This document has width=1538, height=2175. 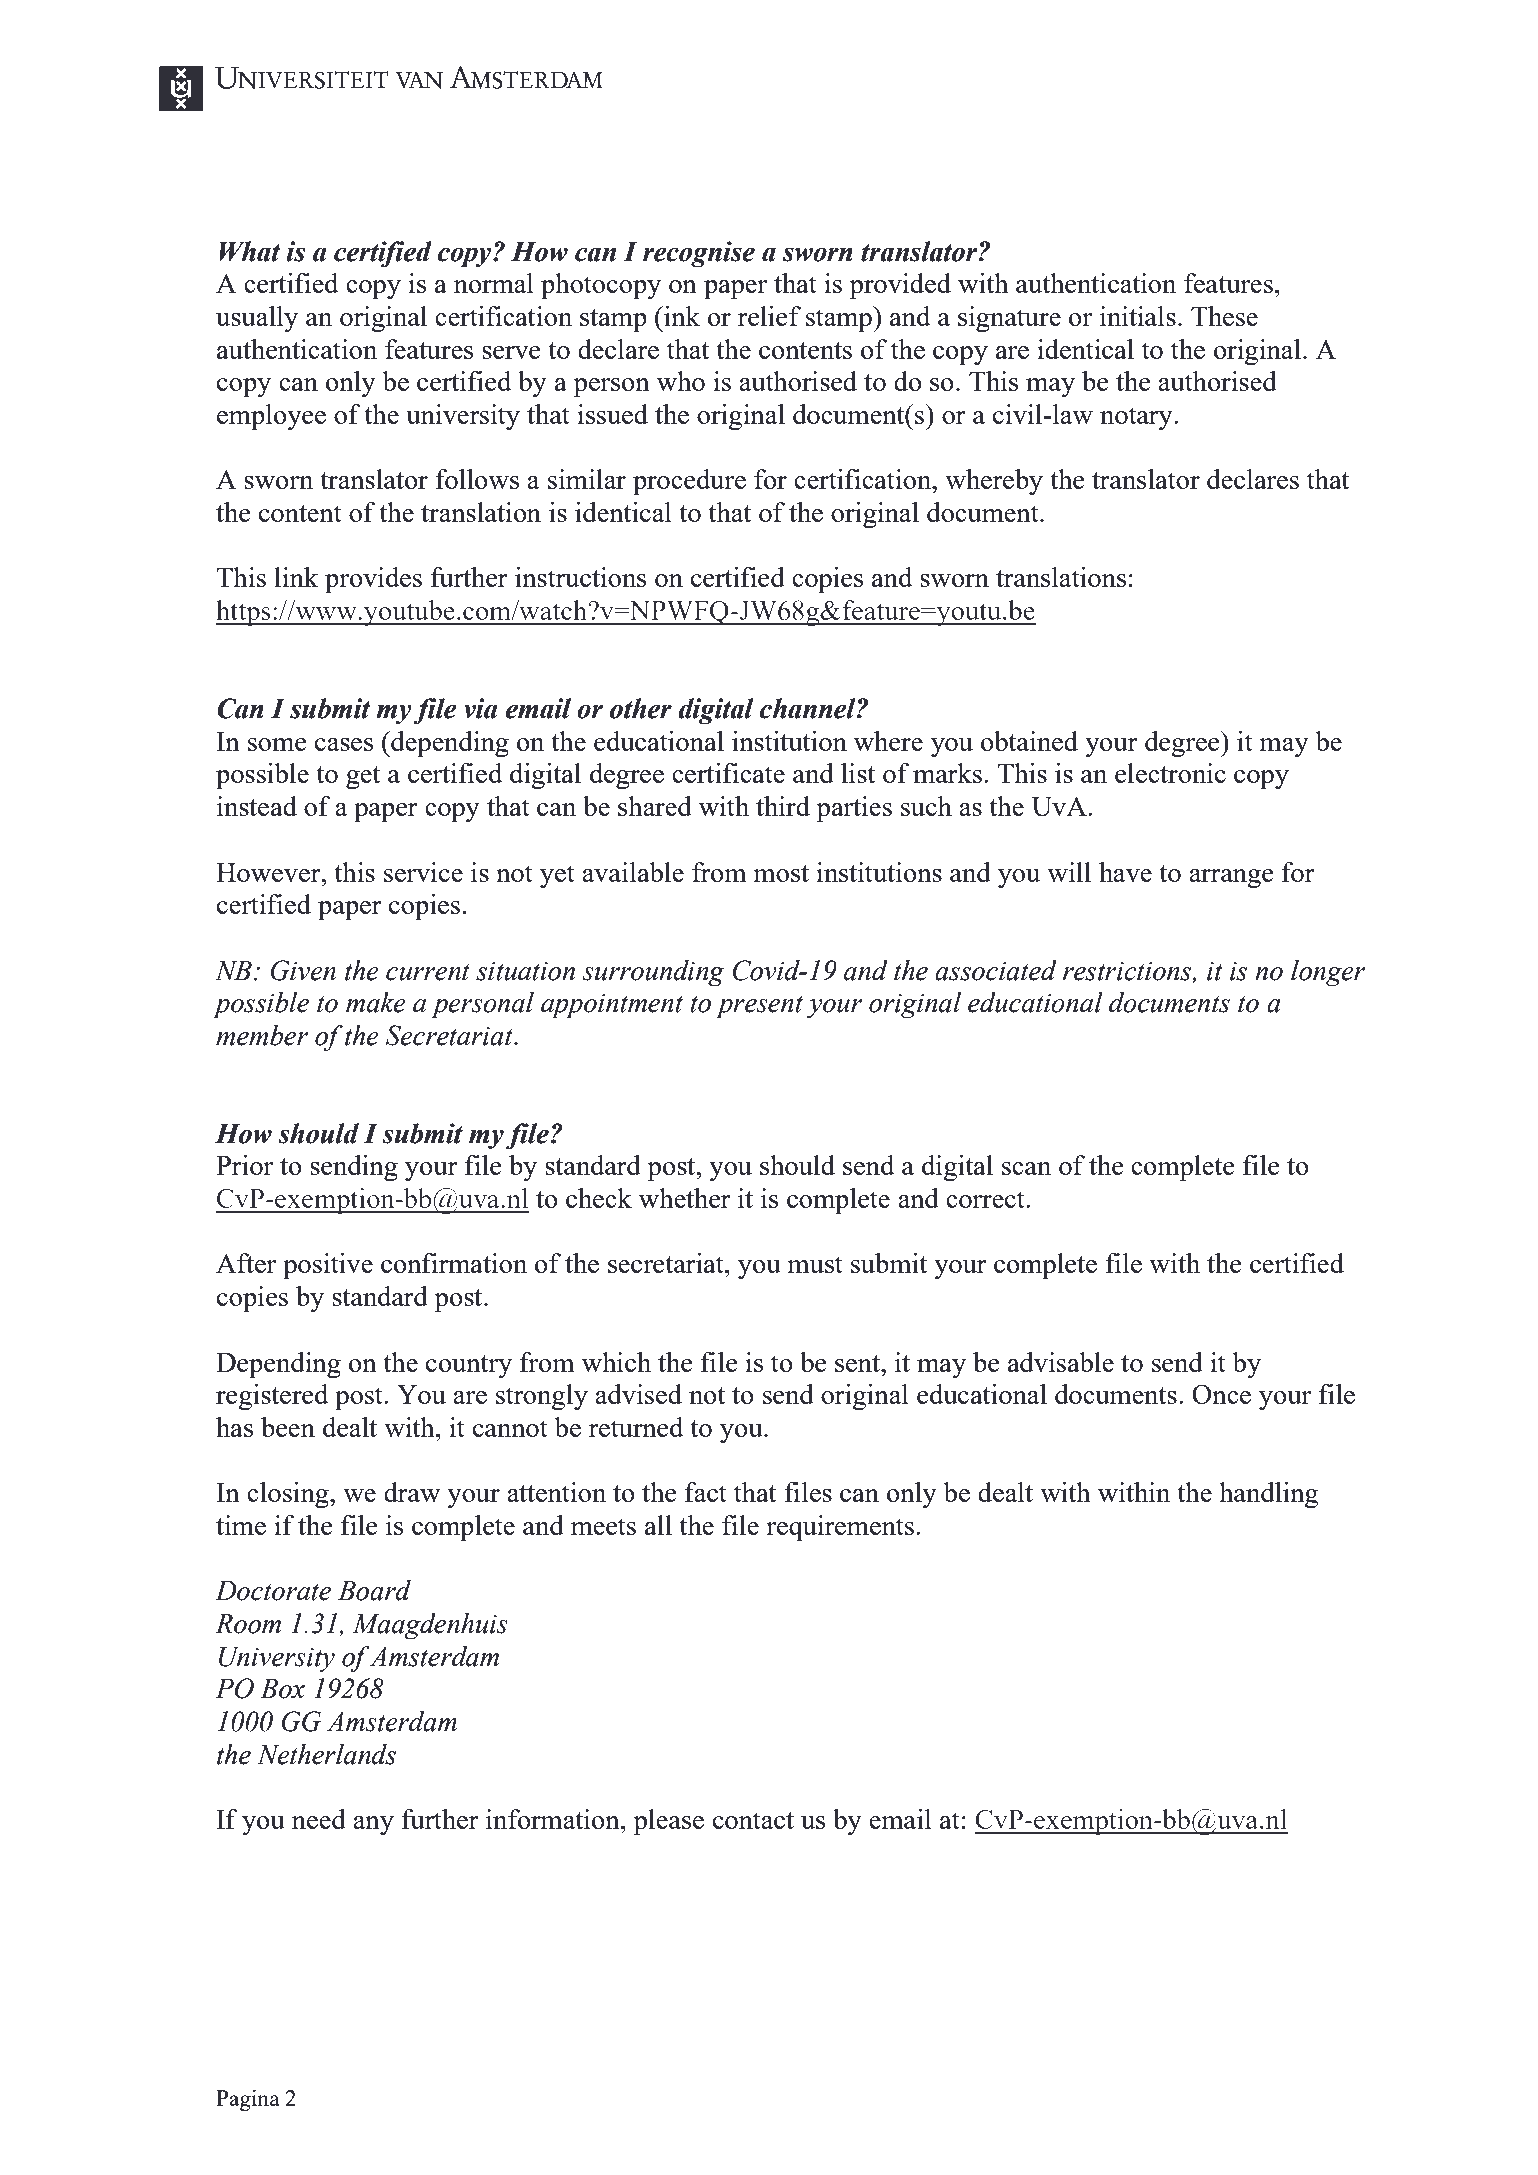 I want to click on whether, so click(x=685, y=1198).
